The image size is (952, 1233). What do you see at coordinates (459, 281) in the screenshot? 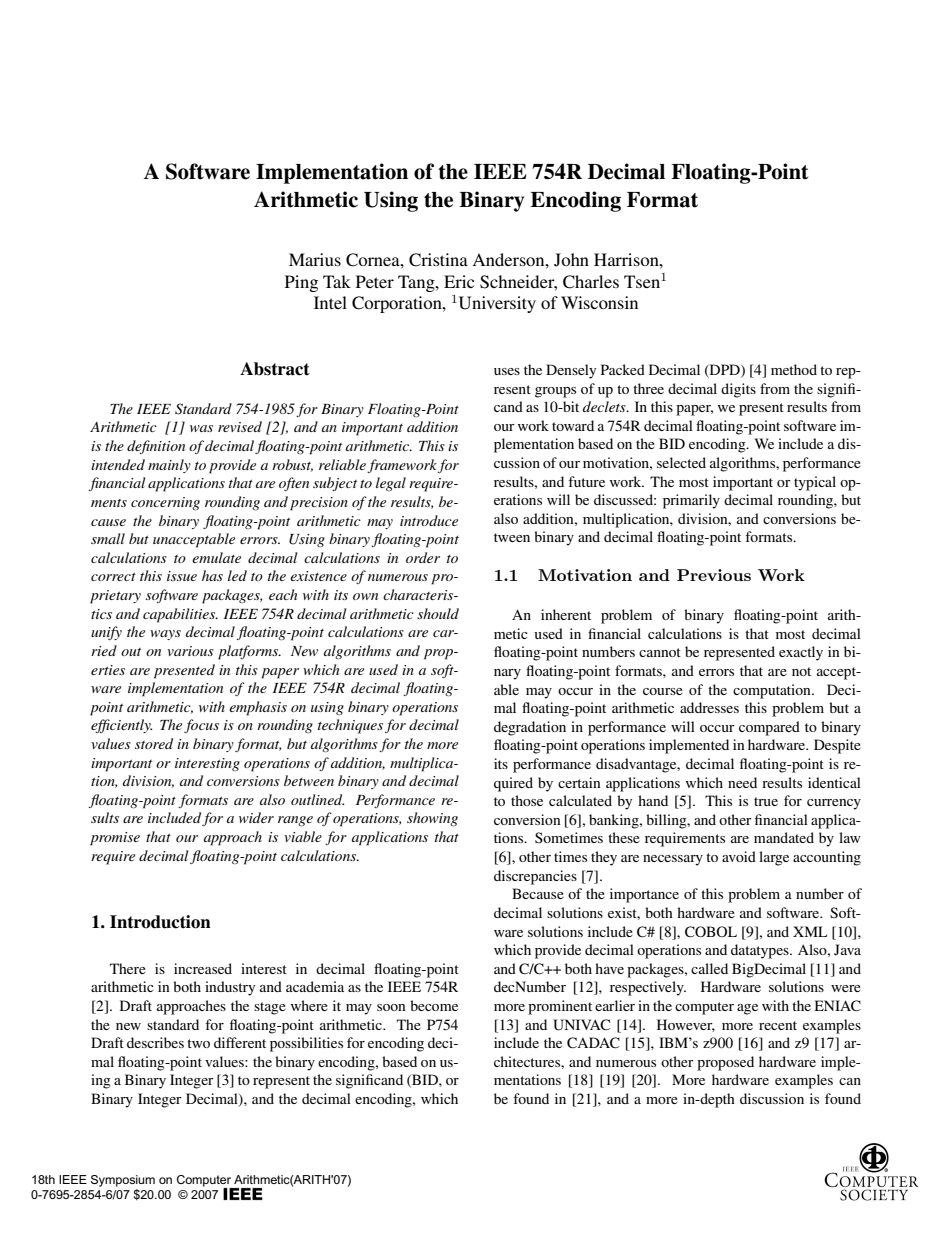
I see `Eric` at bounding box center [459, 281].
